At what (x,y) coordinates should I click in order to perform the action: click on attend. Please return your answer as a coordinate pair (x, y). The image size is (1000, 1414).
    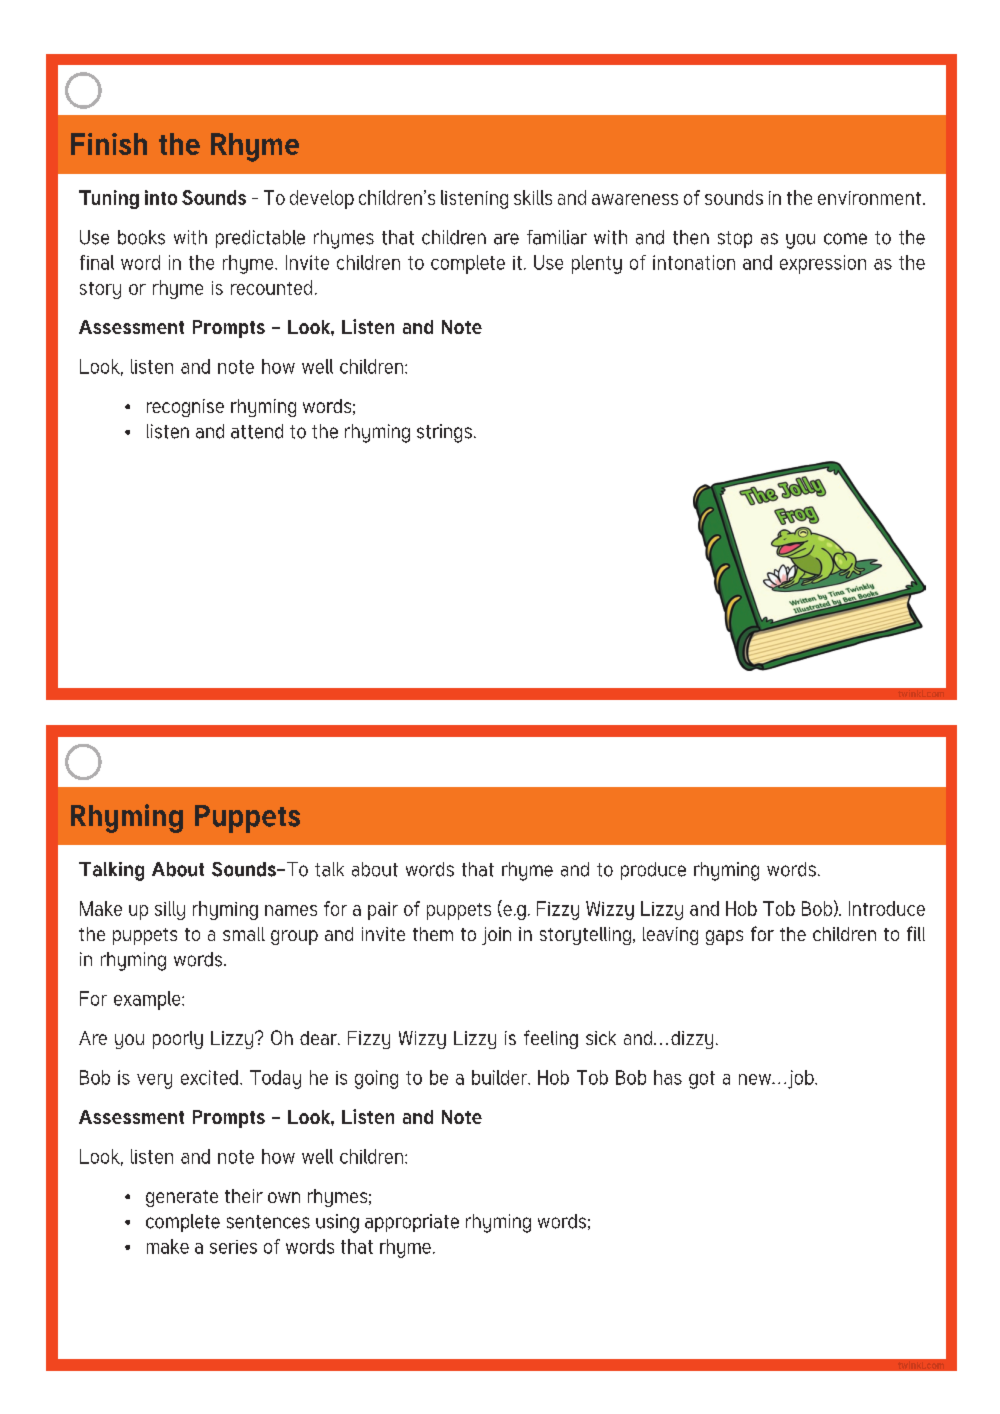
    Looking at the image, I should click on (257, 431).
